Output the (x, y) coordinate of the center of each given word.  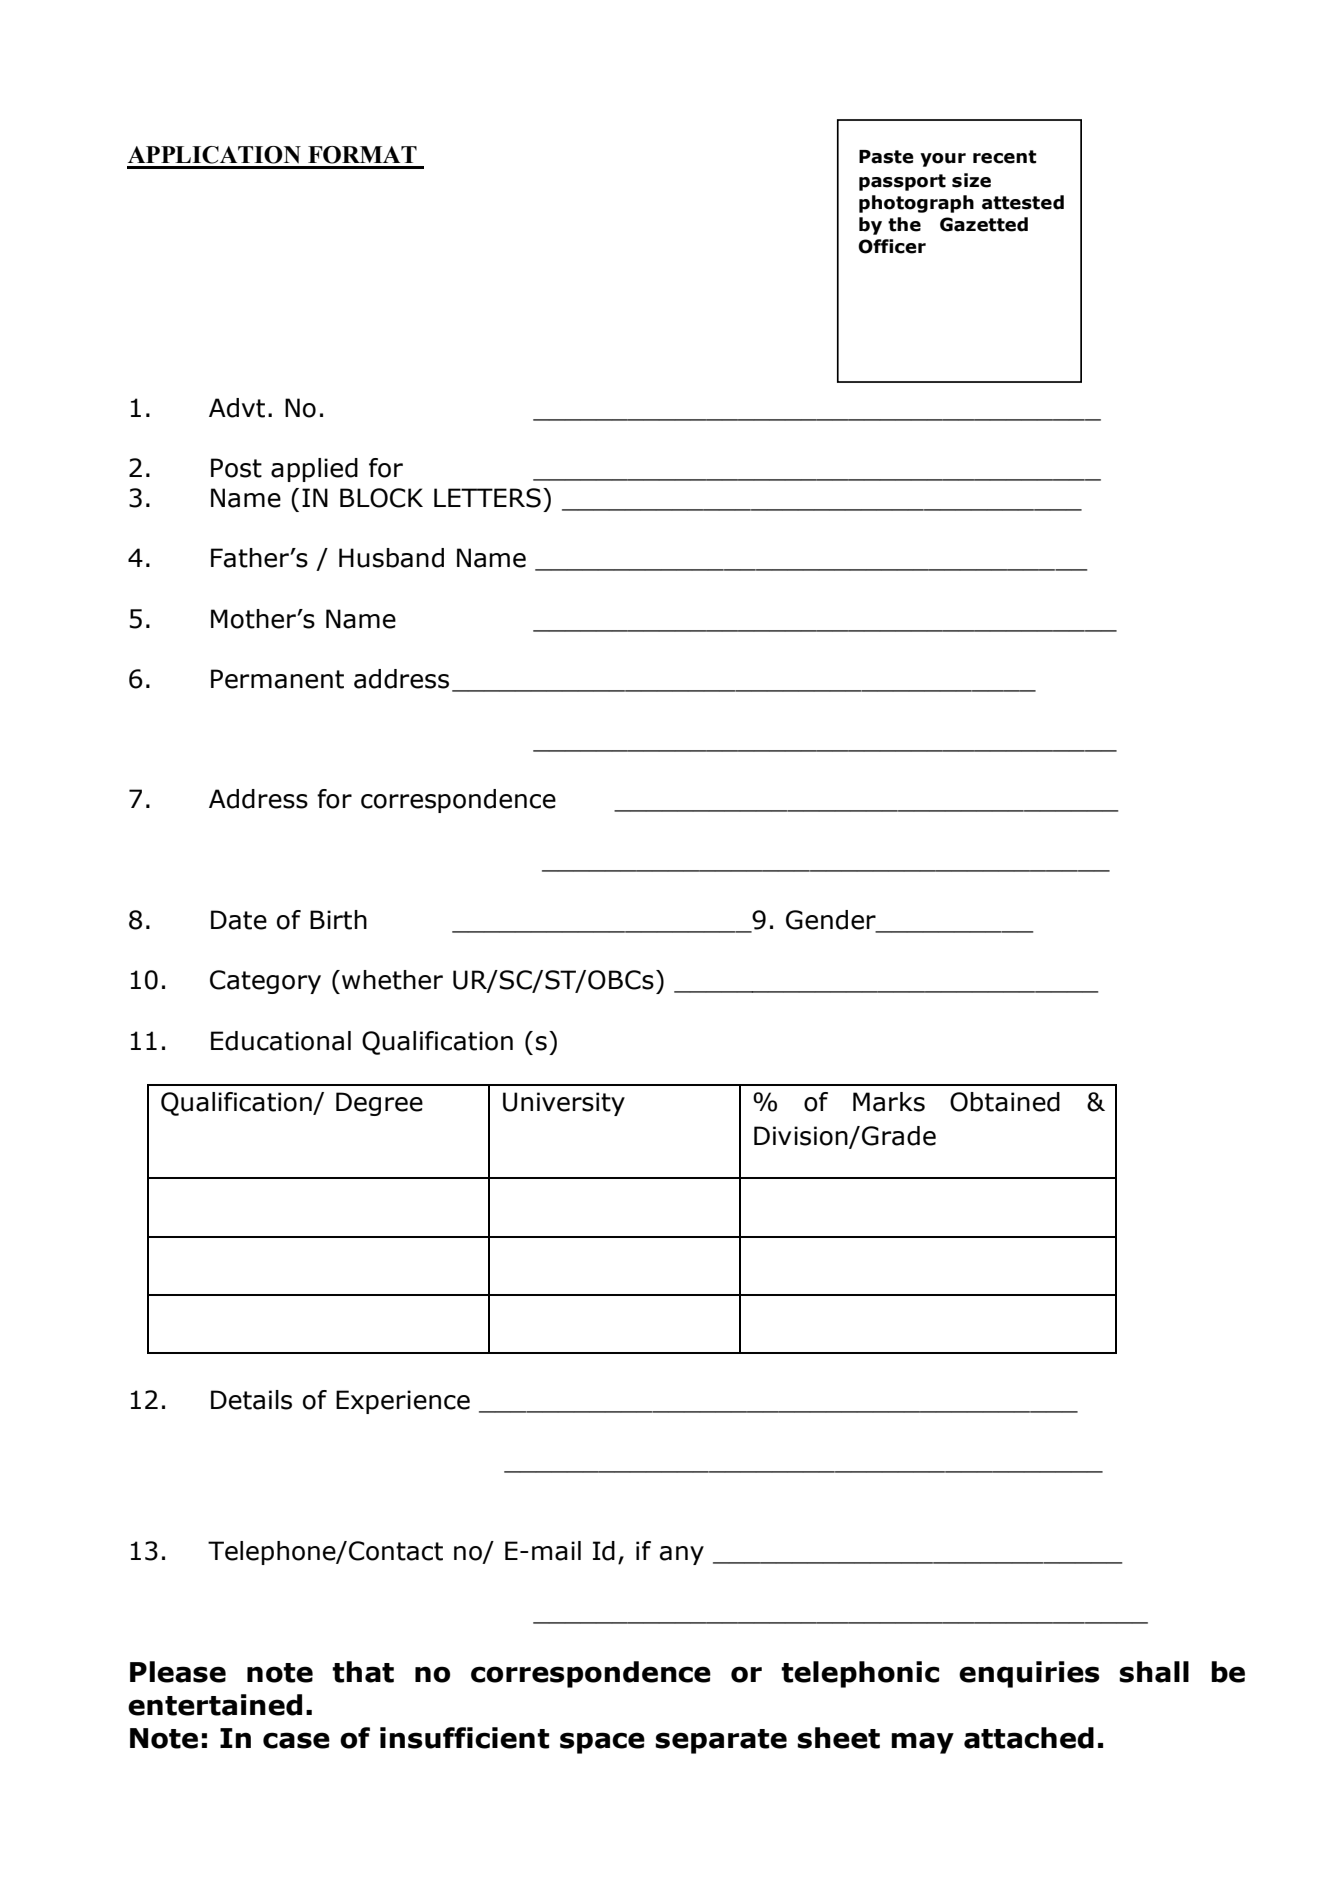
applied (314, 470)
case (296, 1740)
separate (721, 1741)
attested (1023, 202)
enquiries (1029, 1674)
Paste (886, 157)
